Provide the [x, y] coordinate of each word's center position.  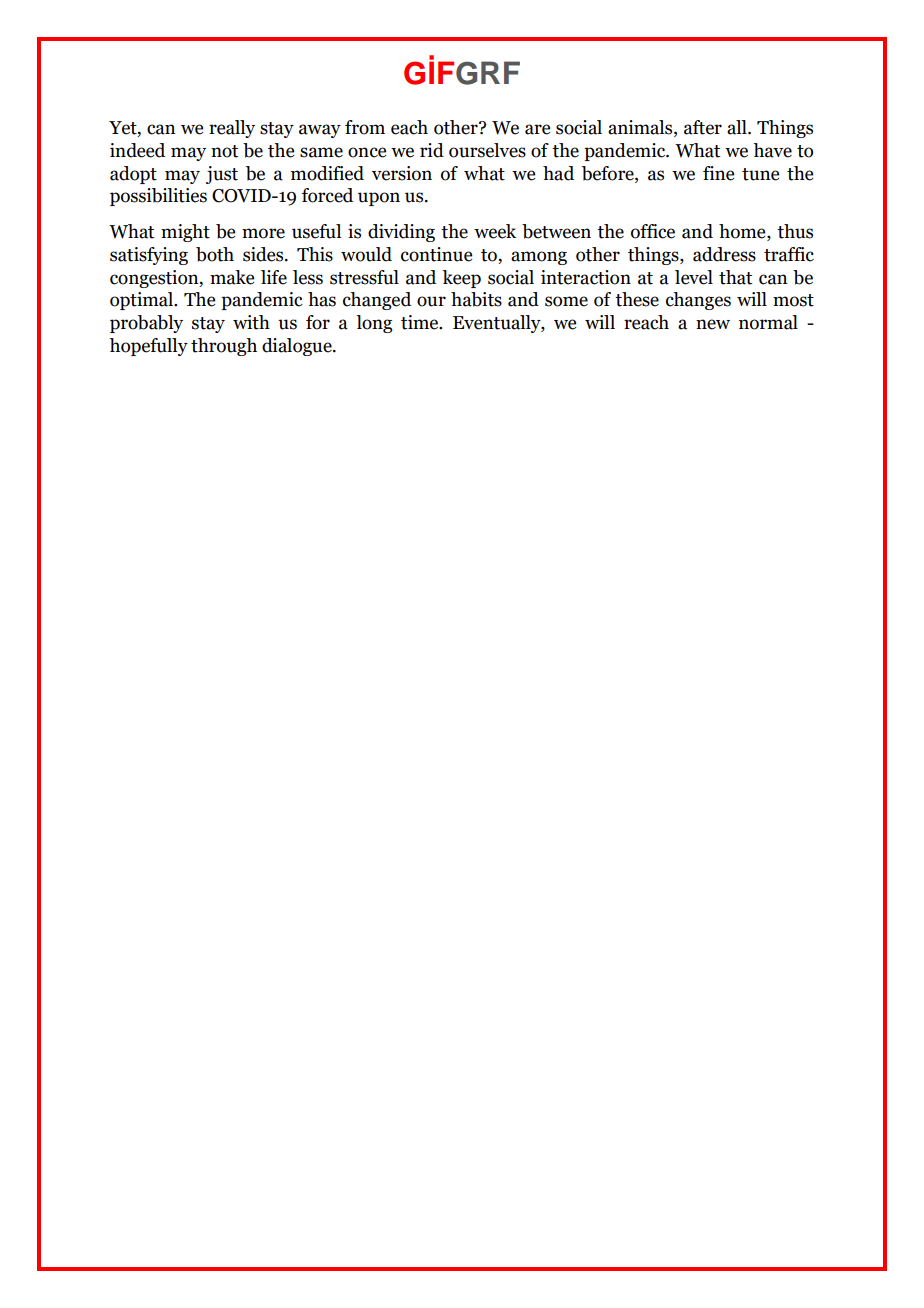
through [224, 347]
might [185, 233]
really [232, 129]
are [537, 129]
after [703, 127]
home [743, 231]
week [495, 231]
